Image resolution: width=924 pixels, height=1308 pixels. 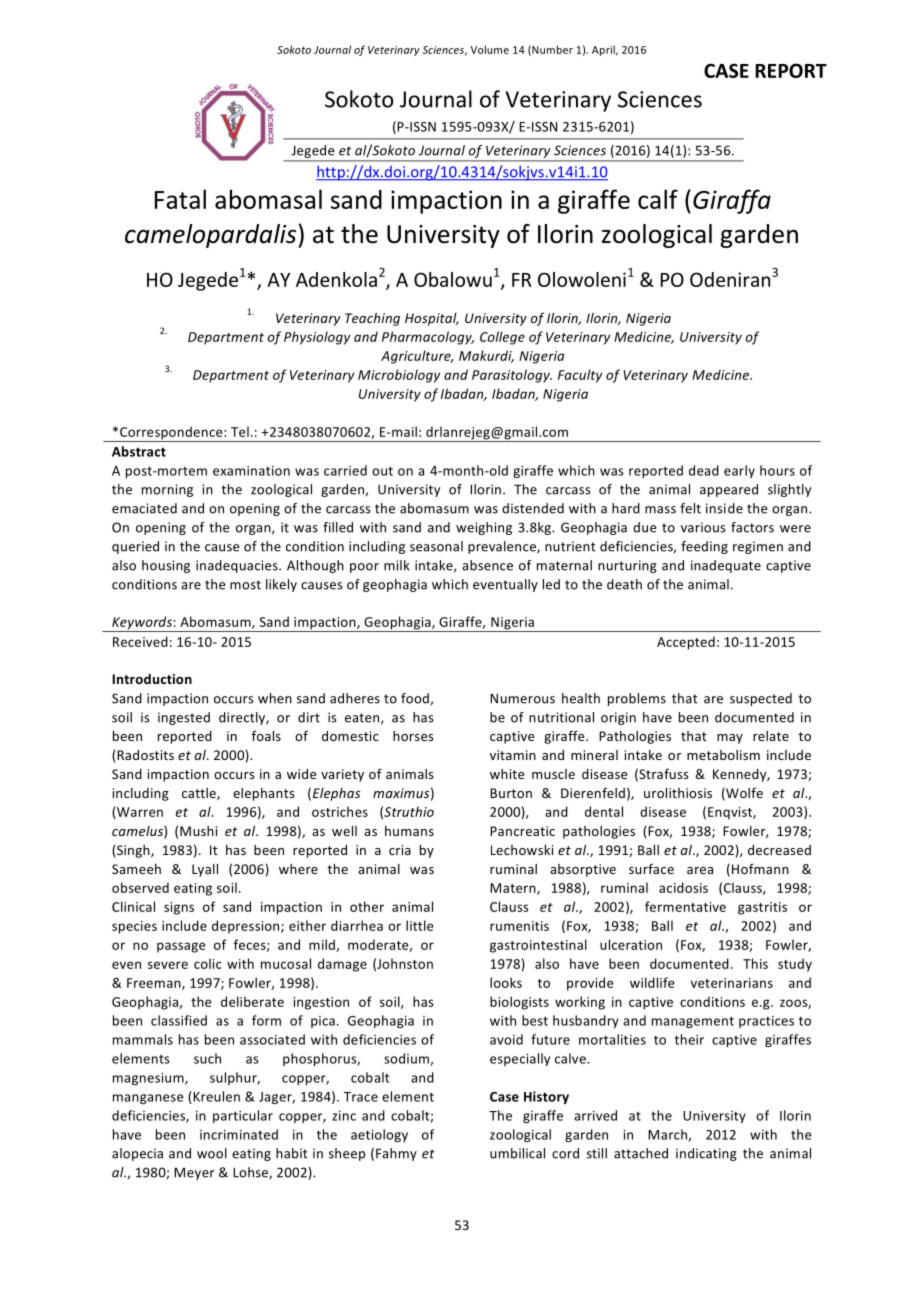 What do you see at coordinates (658, 199) in the page?
I see `calf` at bounding box center [658, 199].
